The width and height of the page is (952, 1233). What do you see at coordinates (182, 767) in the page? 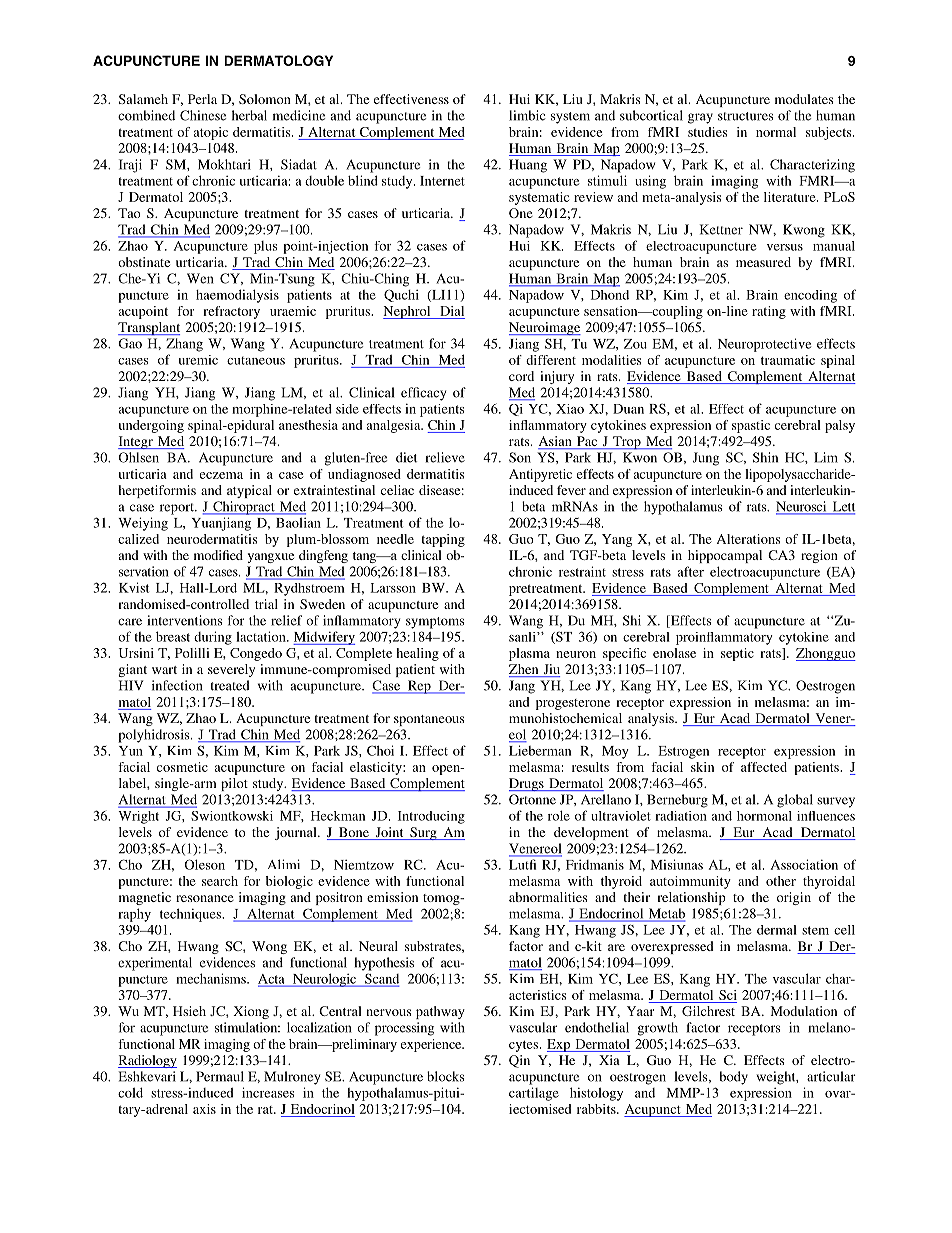
I see `cosmetic` at bounding box center [182, 767].
